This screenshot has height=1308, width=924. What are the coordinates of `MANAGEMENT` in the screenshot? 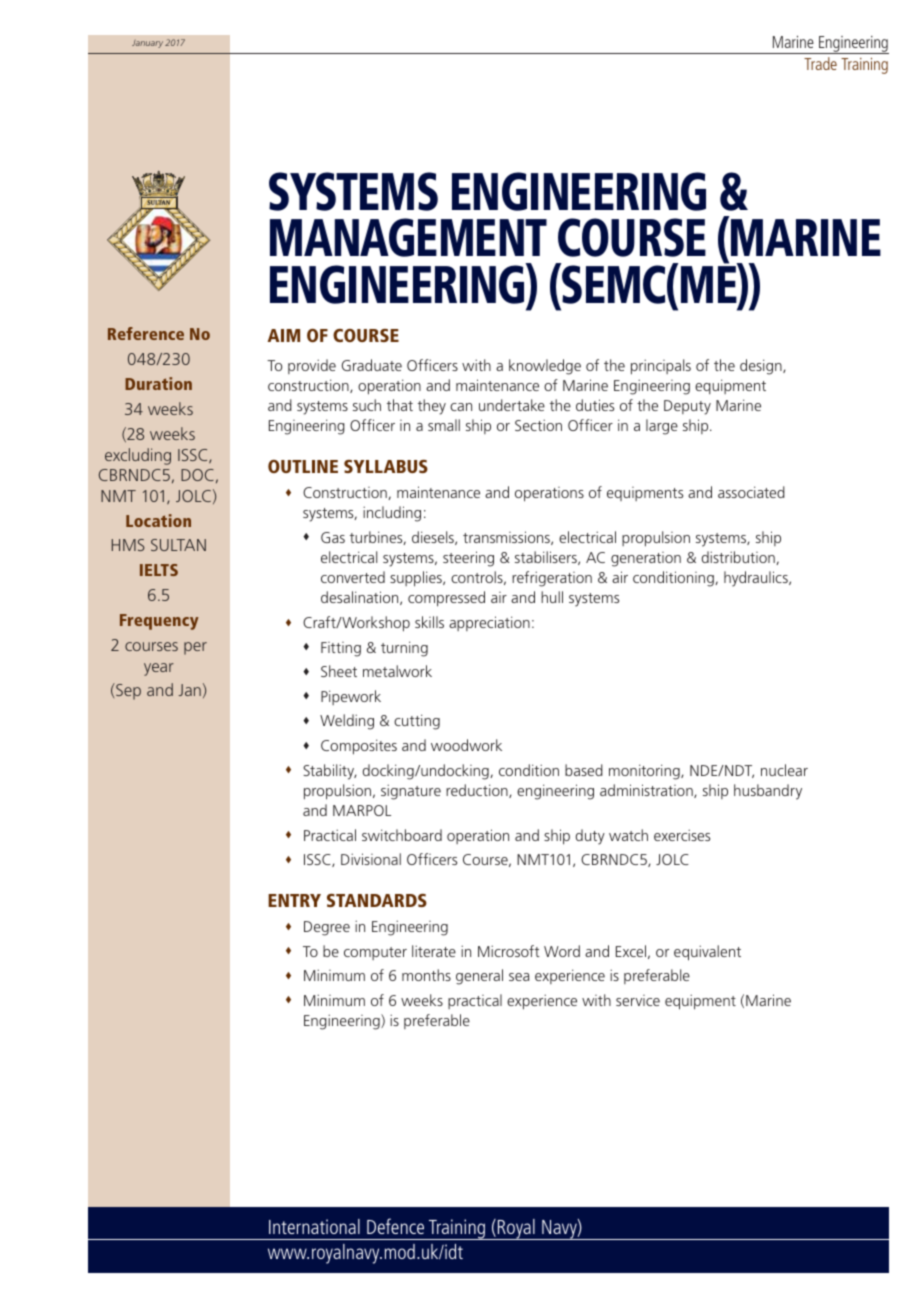 It's located at (408, 237).
